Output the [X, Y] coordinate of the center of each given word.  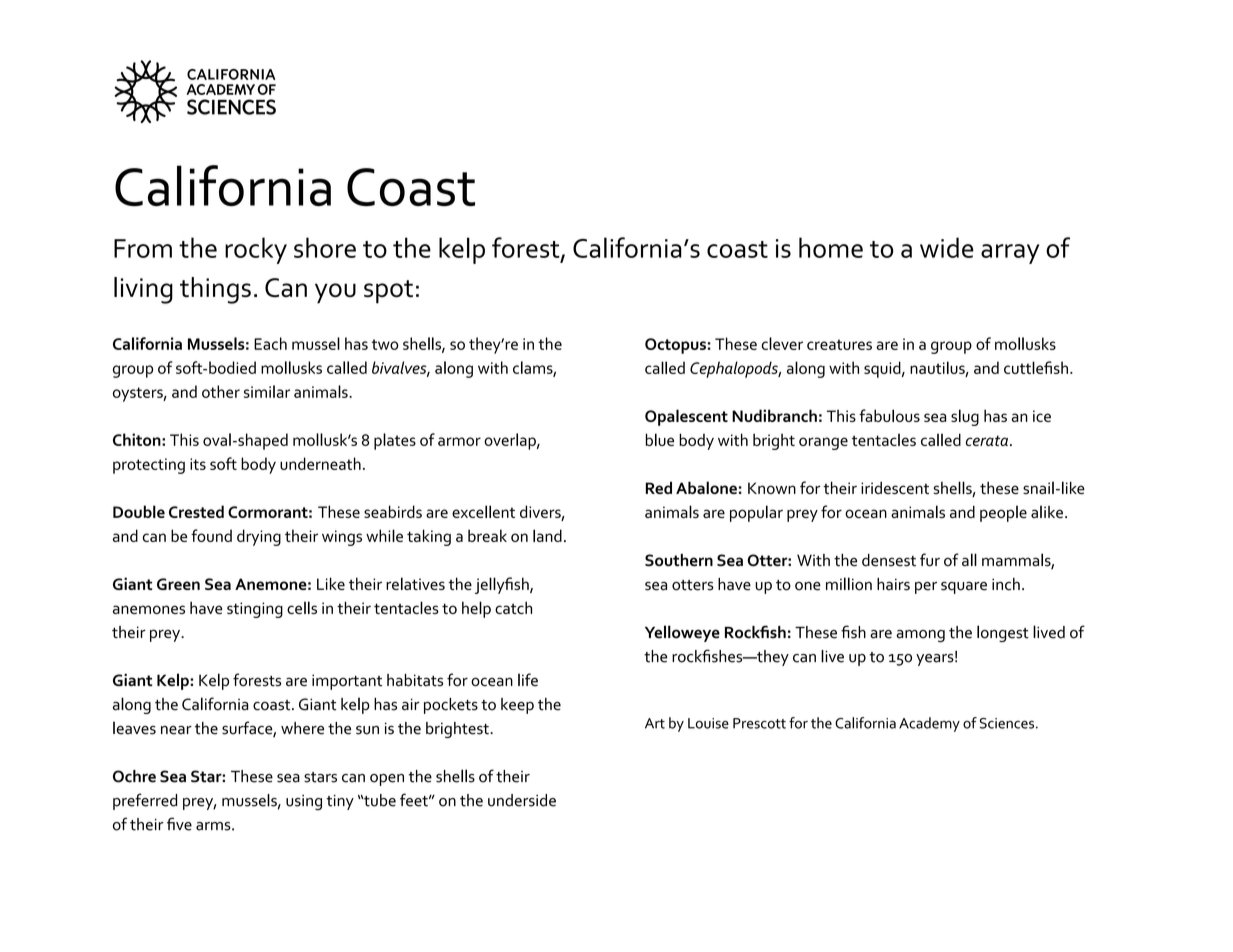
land [547, 535]
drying [259, 537]
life [528, 680]
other [221, 391]
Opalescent [686, 417]
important [347, 682]
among [920, 636]
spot [388, 292]
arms [214, 826]
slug [965, 417]
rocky [256, 250]
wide [947, 247]
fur [930, 560]
